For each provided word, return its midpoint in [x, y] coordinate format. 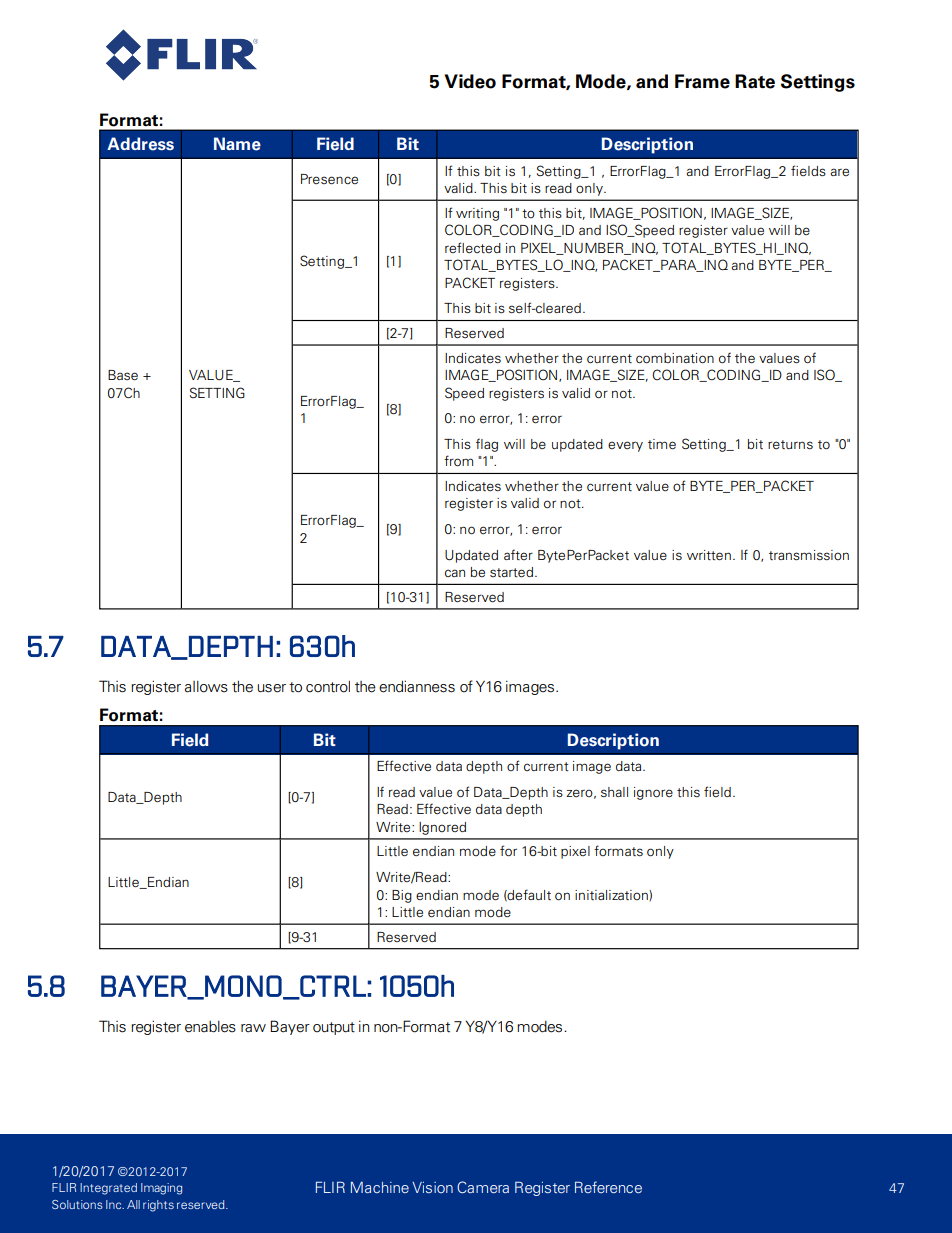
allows [206, 687]
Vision [432, 1187]
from [458, 461]
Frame [702, 81]
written [709, 555]
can [455, 573]
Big [402, 896]
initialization [612, 895]
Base [123, 375]
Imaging [161, 1189]
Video [470, 81]
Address [140, 144]
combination [675, 358]
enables [210, 1027]
